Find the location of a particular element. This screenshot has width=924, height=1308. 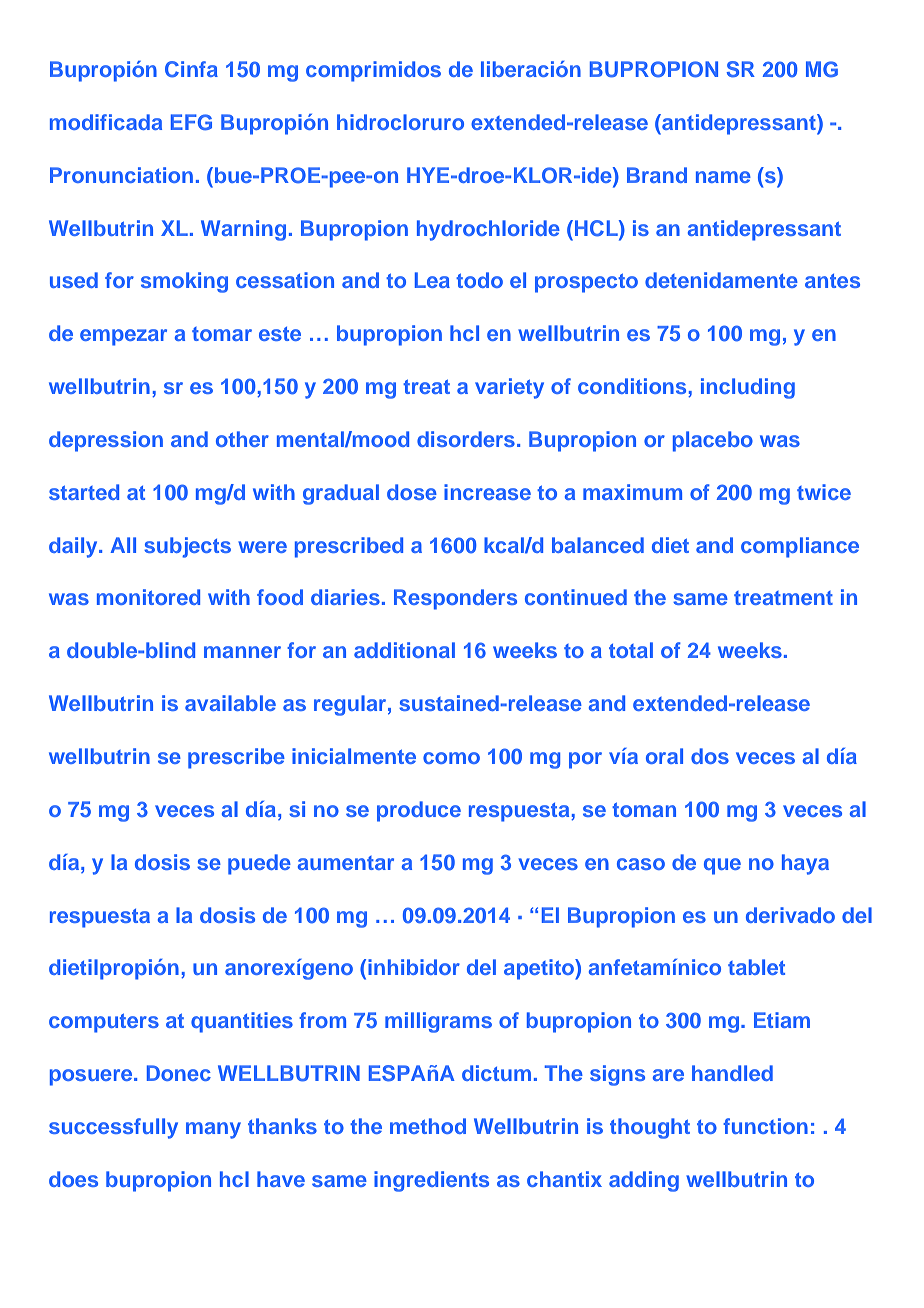

name is located at coordinates (723, 177).
